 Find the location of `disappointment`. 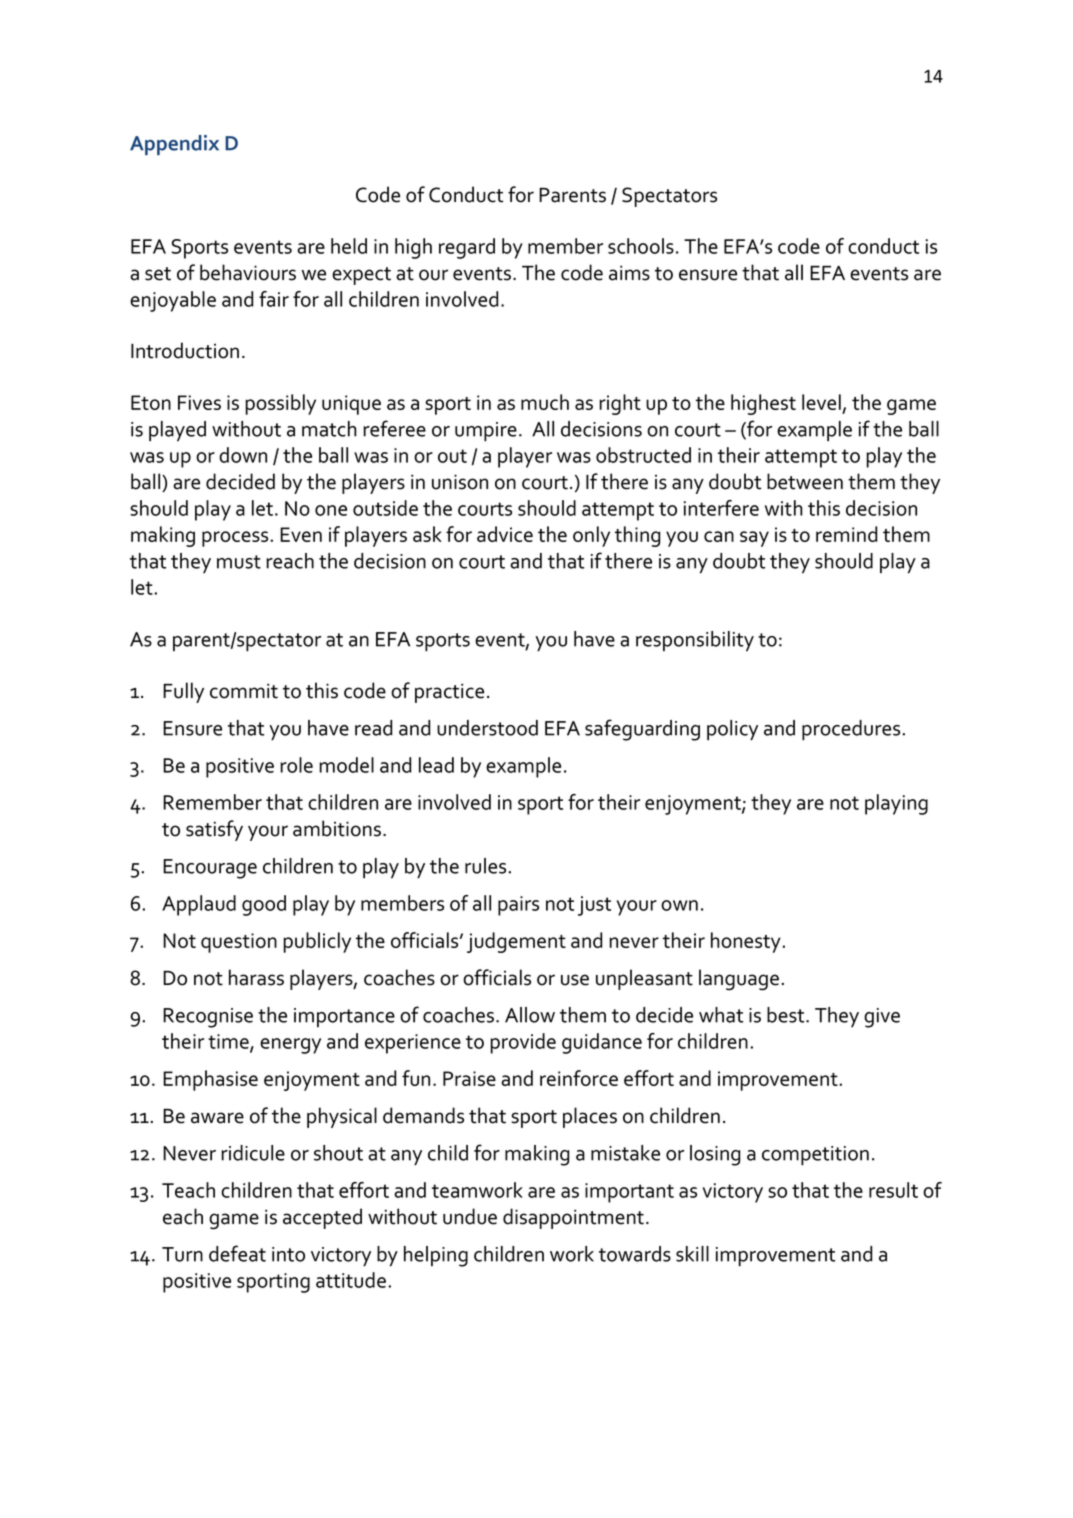

disappointment is located at coordinates (573, 1218).
